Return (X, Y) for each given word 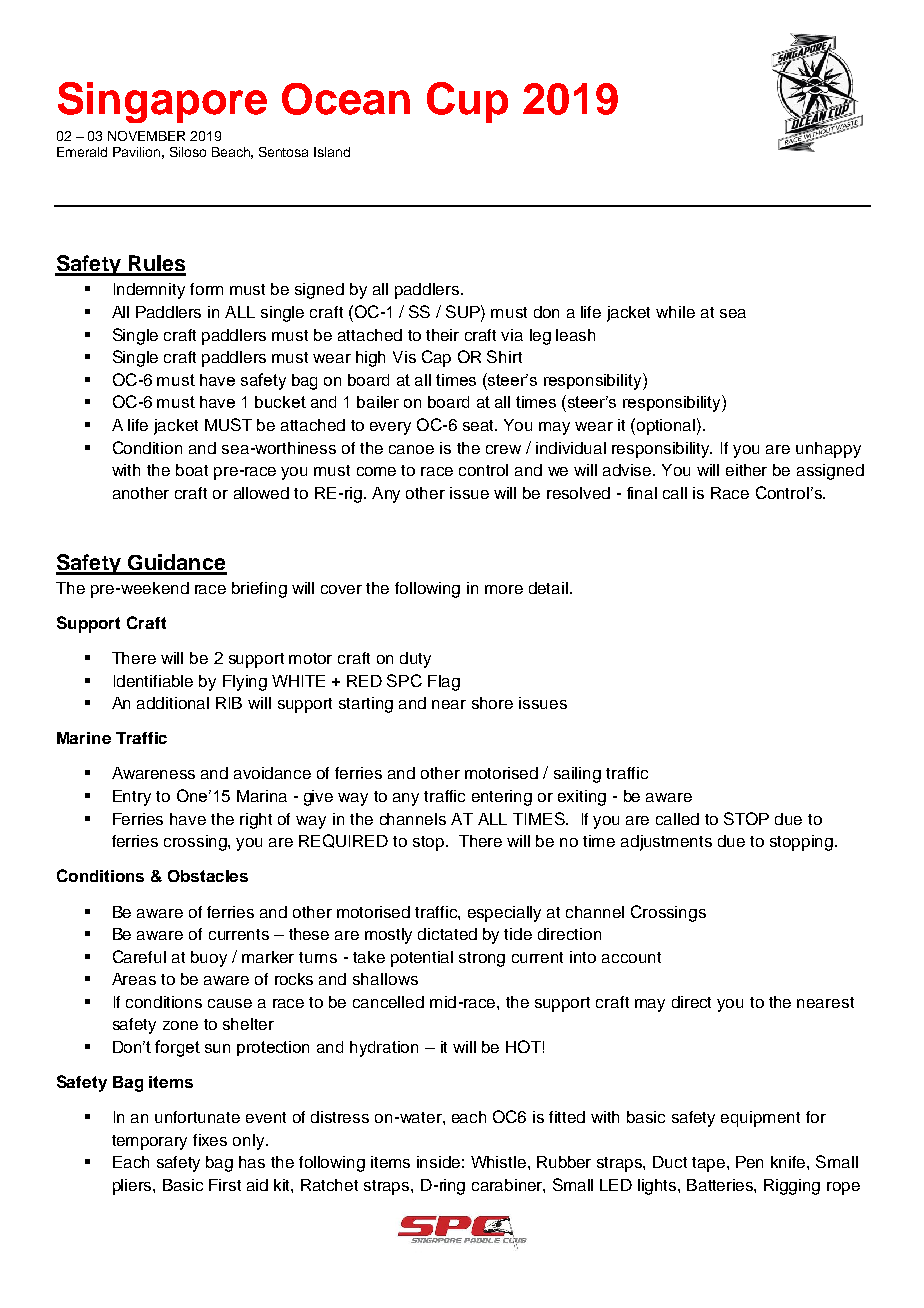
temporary (149, 1142)
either (746, 470)
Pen (749, 1162)
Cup (467, 102)
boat (192, 470)
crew (503, 449)
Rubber (564, 1162)
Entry (132, 798)
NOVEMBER (146, 136)
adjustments (666, 843)
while (675, 312)
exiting (582, 798)
